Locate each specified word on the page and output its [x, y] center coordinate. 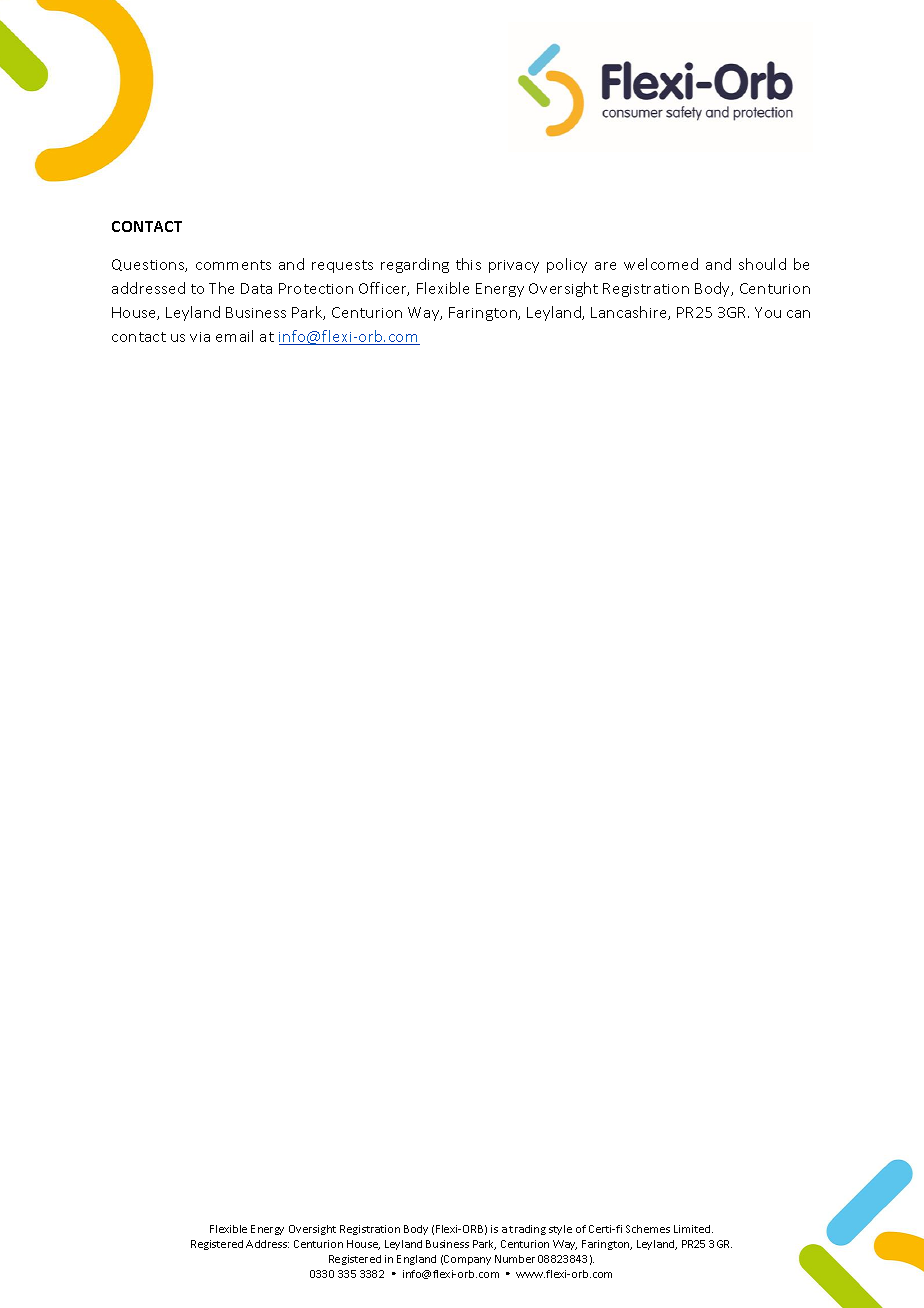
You [768, 312]
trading [527, 1230]
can [798, 314]
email [234, 336]
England [416, 1260]
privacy [514, 266]
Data [256, 288]
